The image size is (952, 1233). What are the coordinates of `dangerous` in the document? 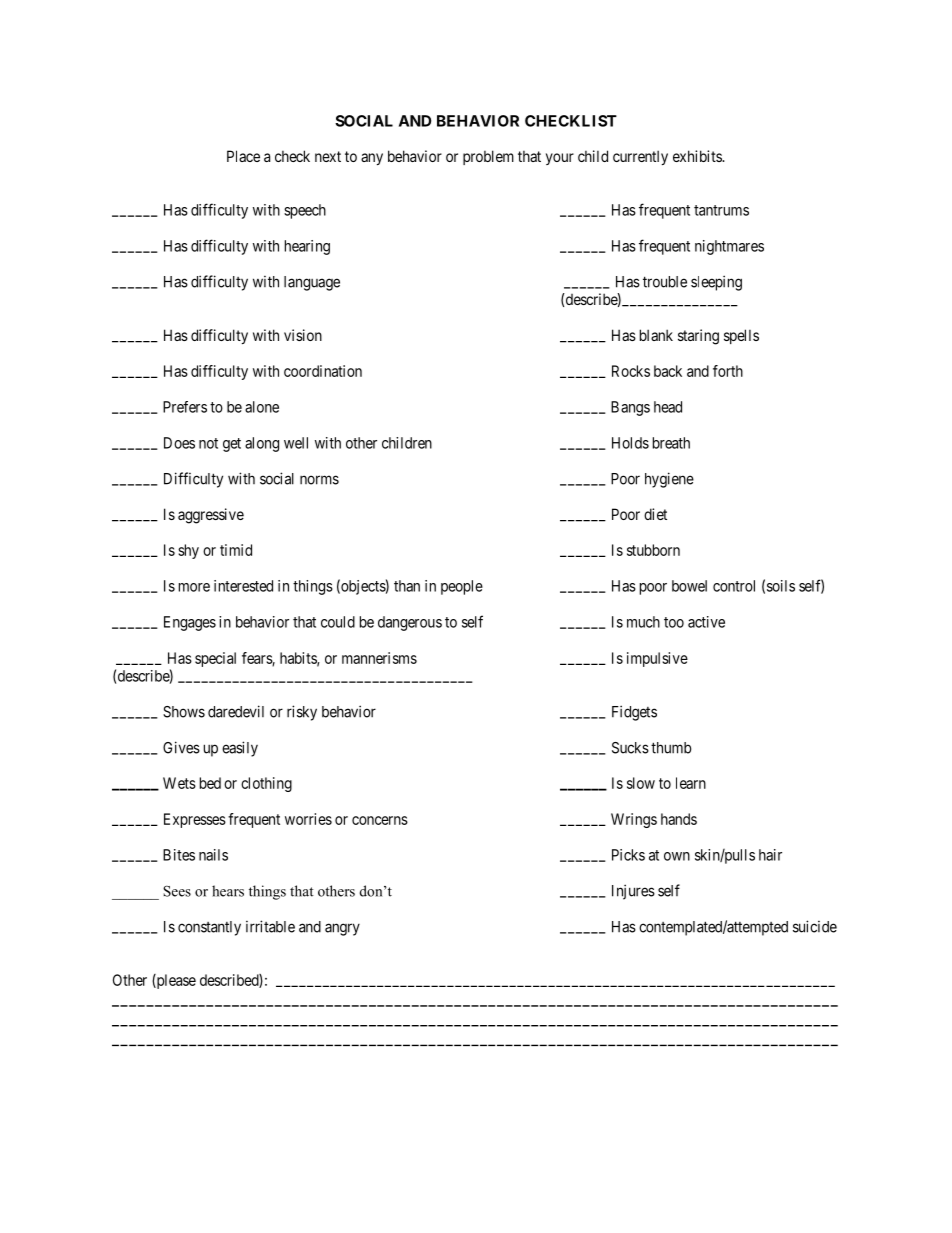 It's located at (410, 623).
